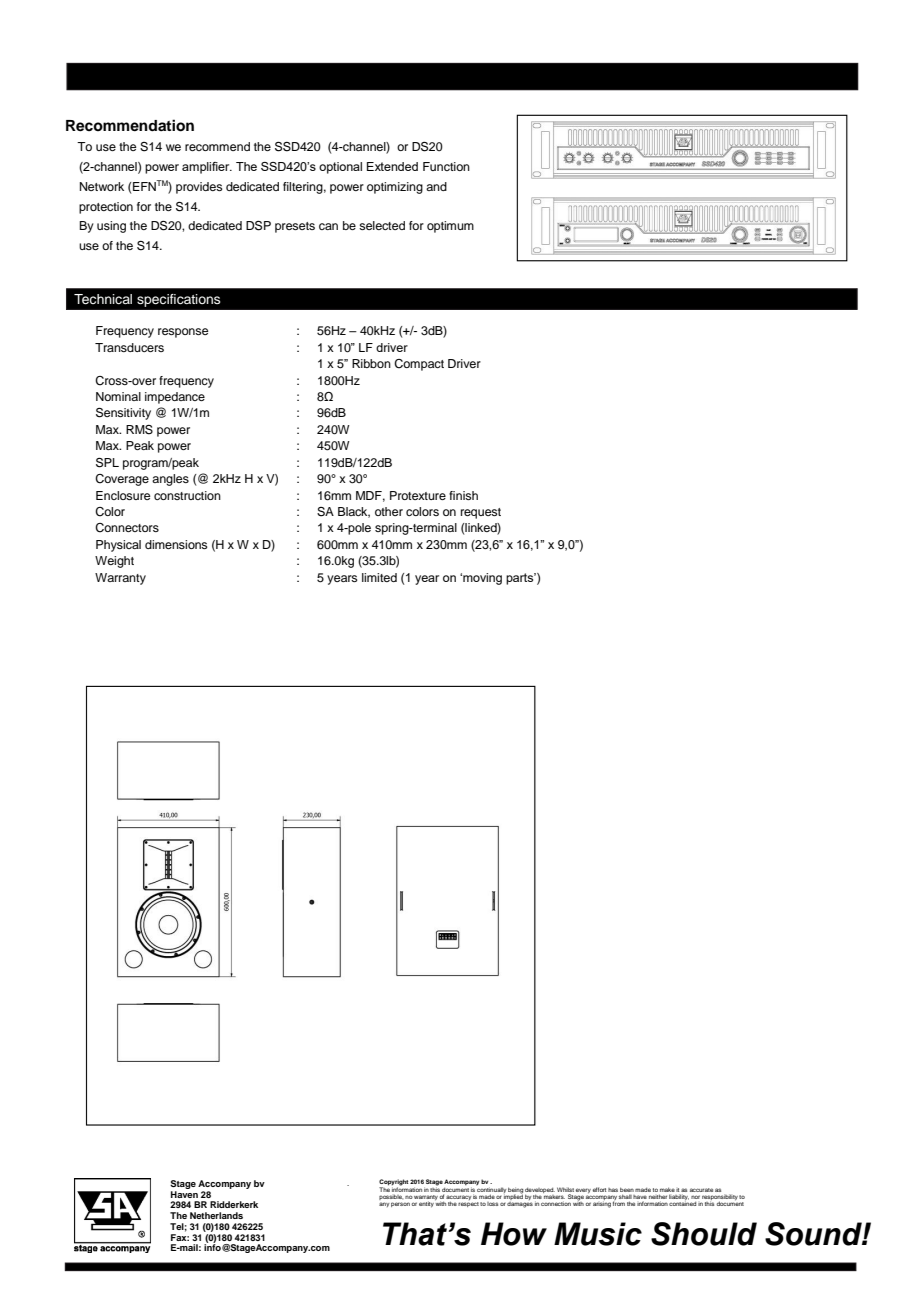  What do you see at coordinates (400, 1204) in the page?
I see `person` at bounding box center [400, 1204].
